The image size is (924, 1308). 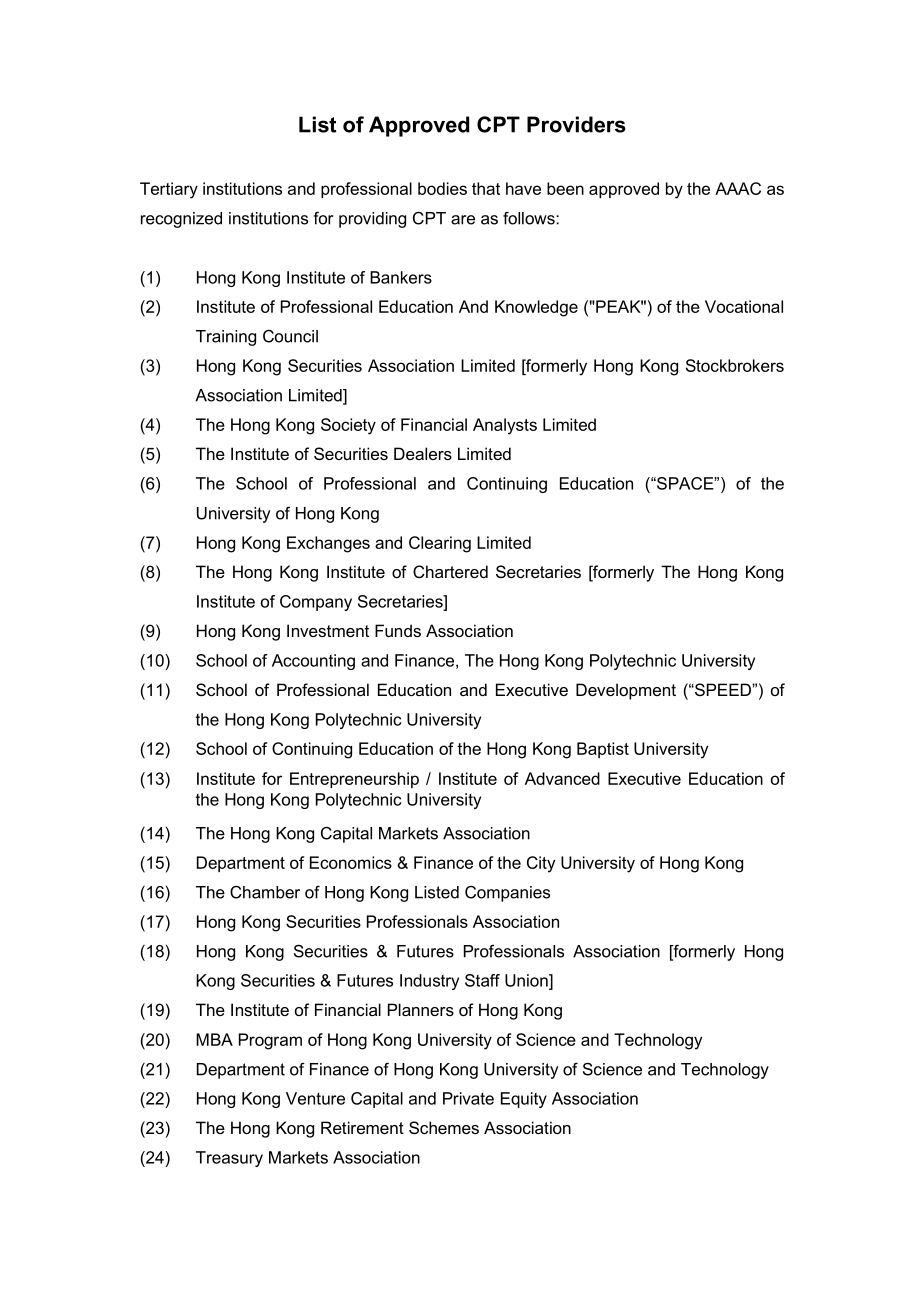 I want to click on Funds, so click(x=398, y=630).
